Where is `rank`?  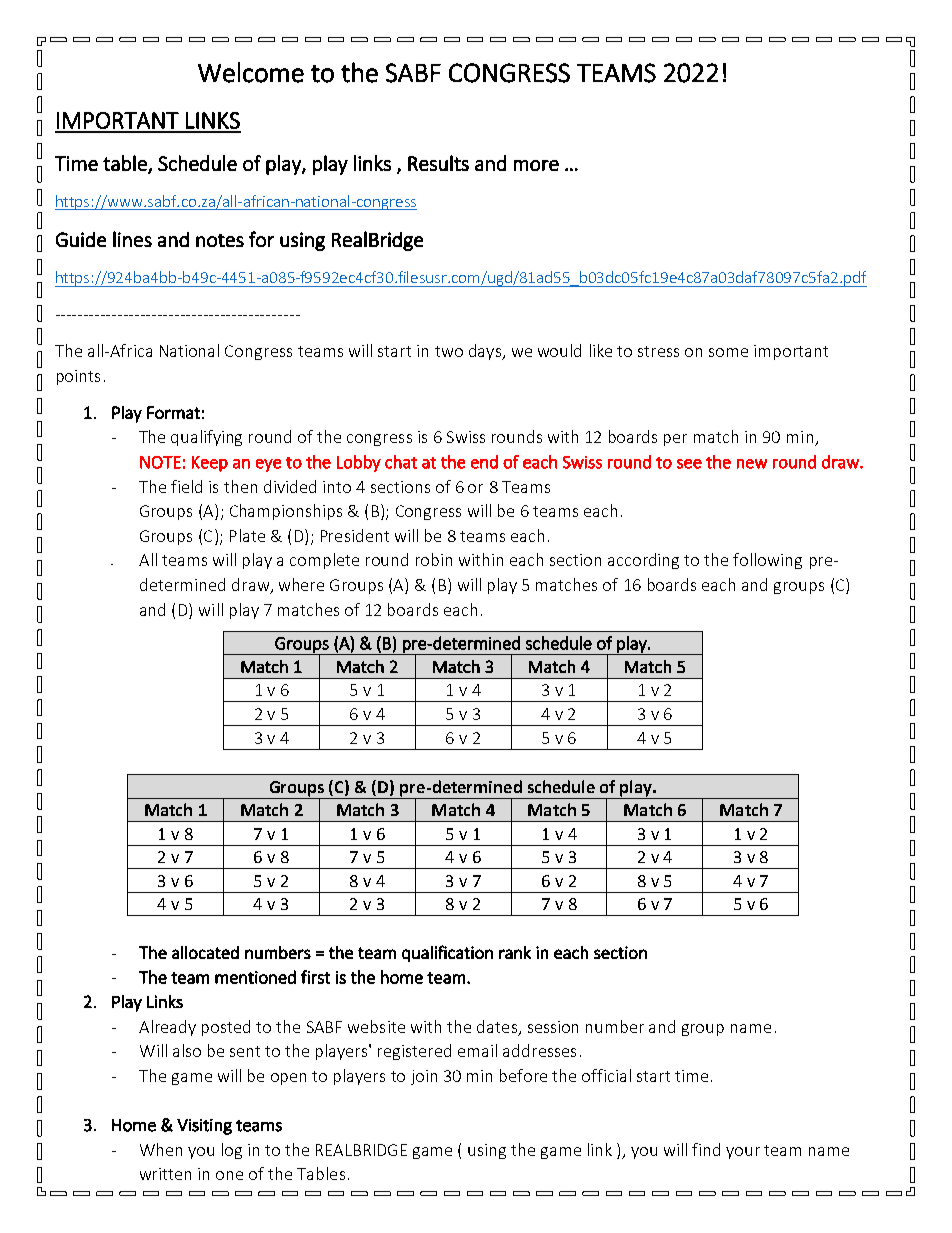
rank is located at coordinates (515, 952).
